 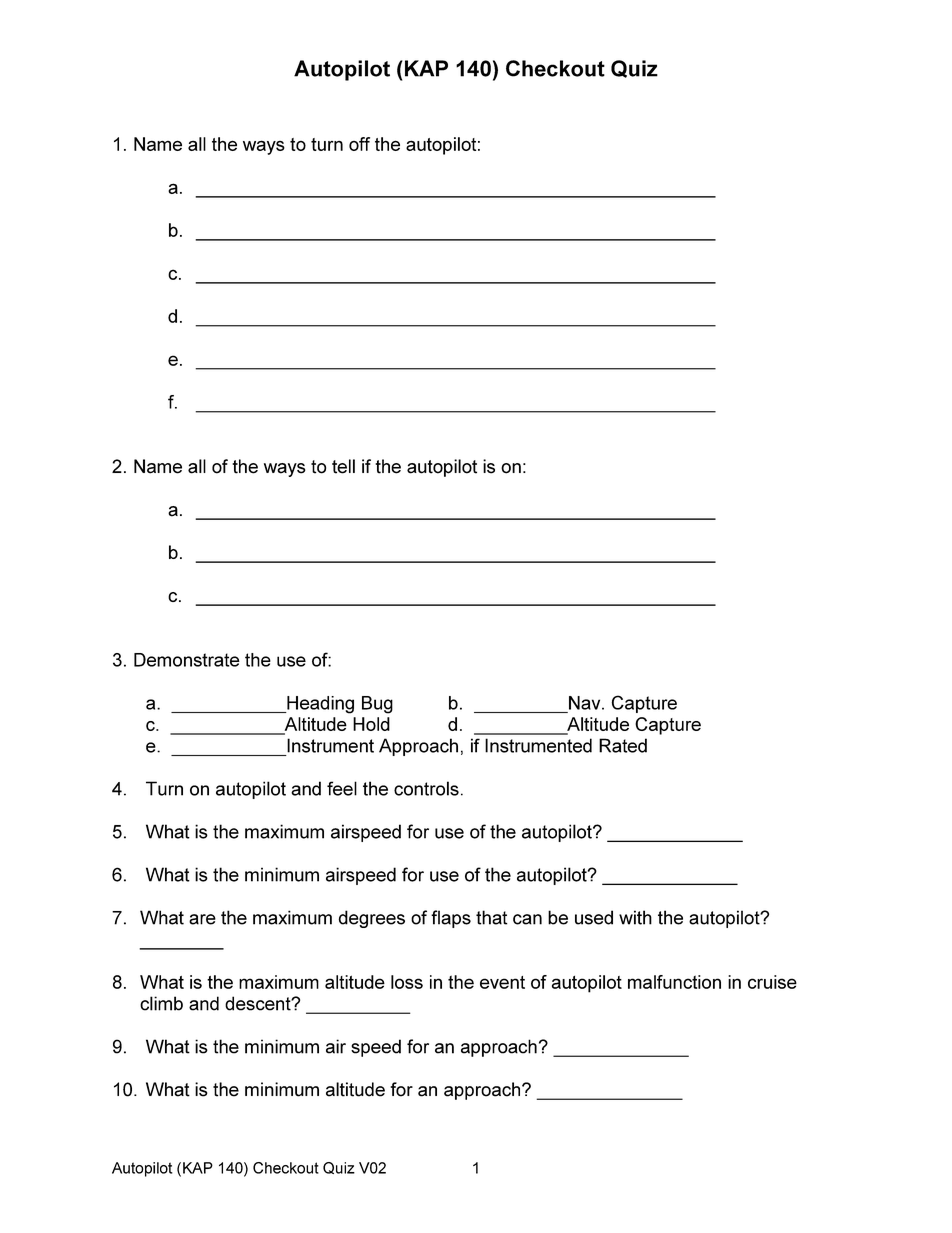 I want to click on Demonstrate, so click(x=187, y=660).
